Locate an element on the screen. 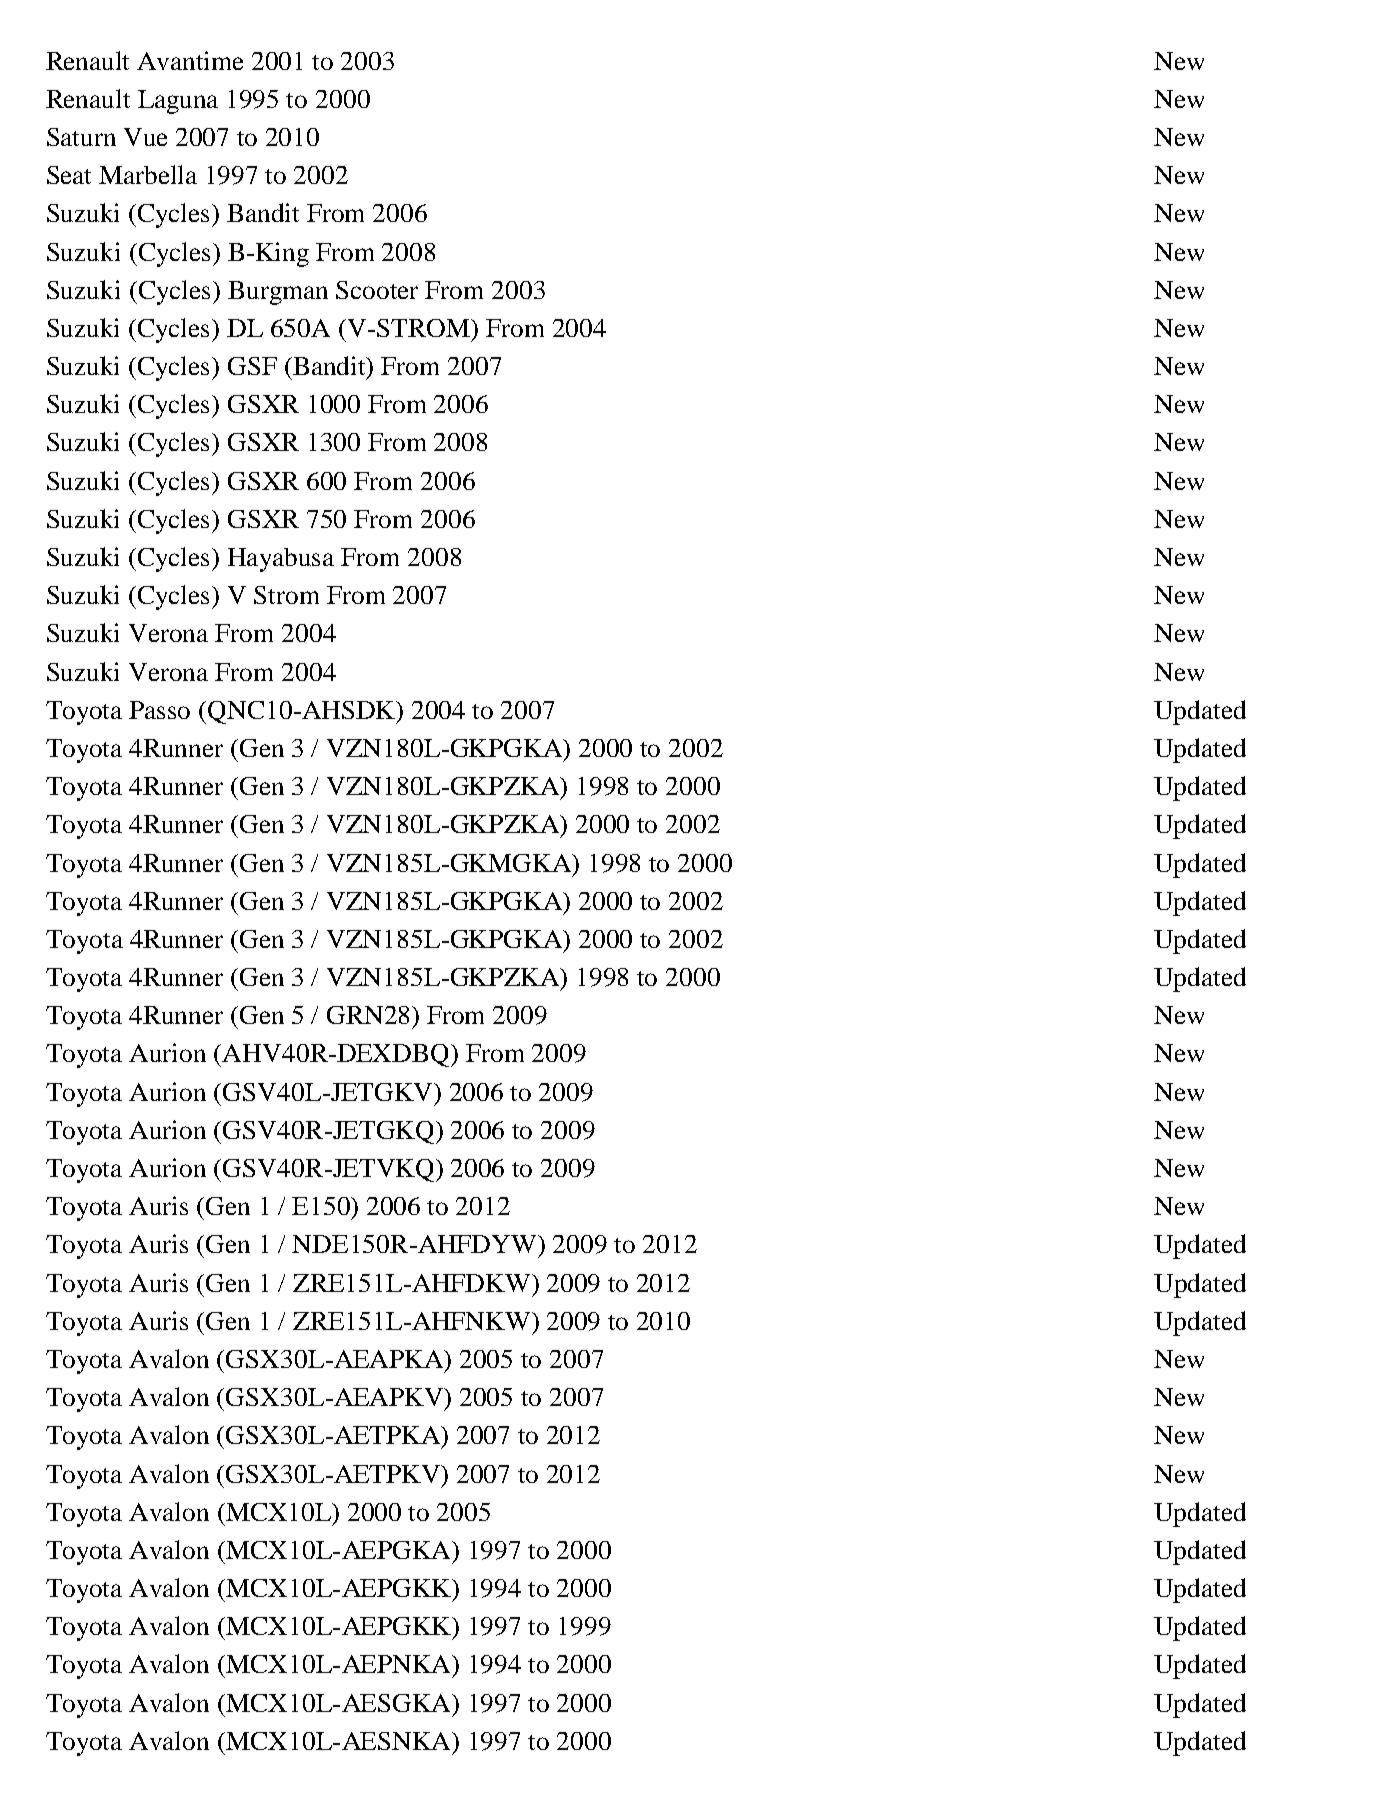 This screenshot has height=1800, width=1391. Seat is located at coordinates (69, 175).
